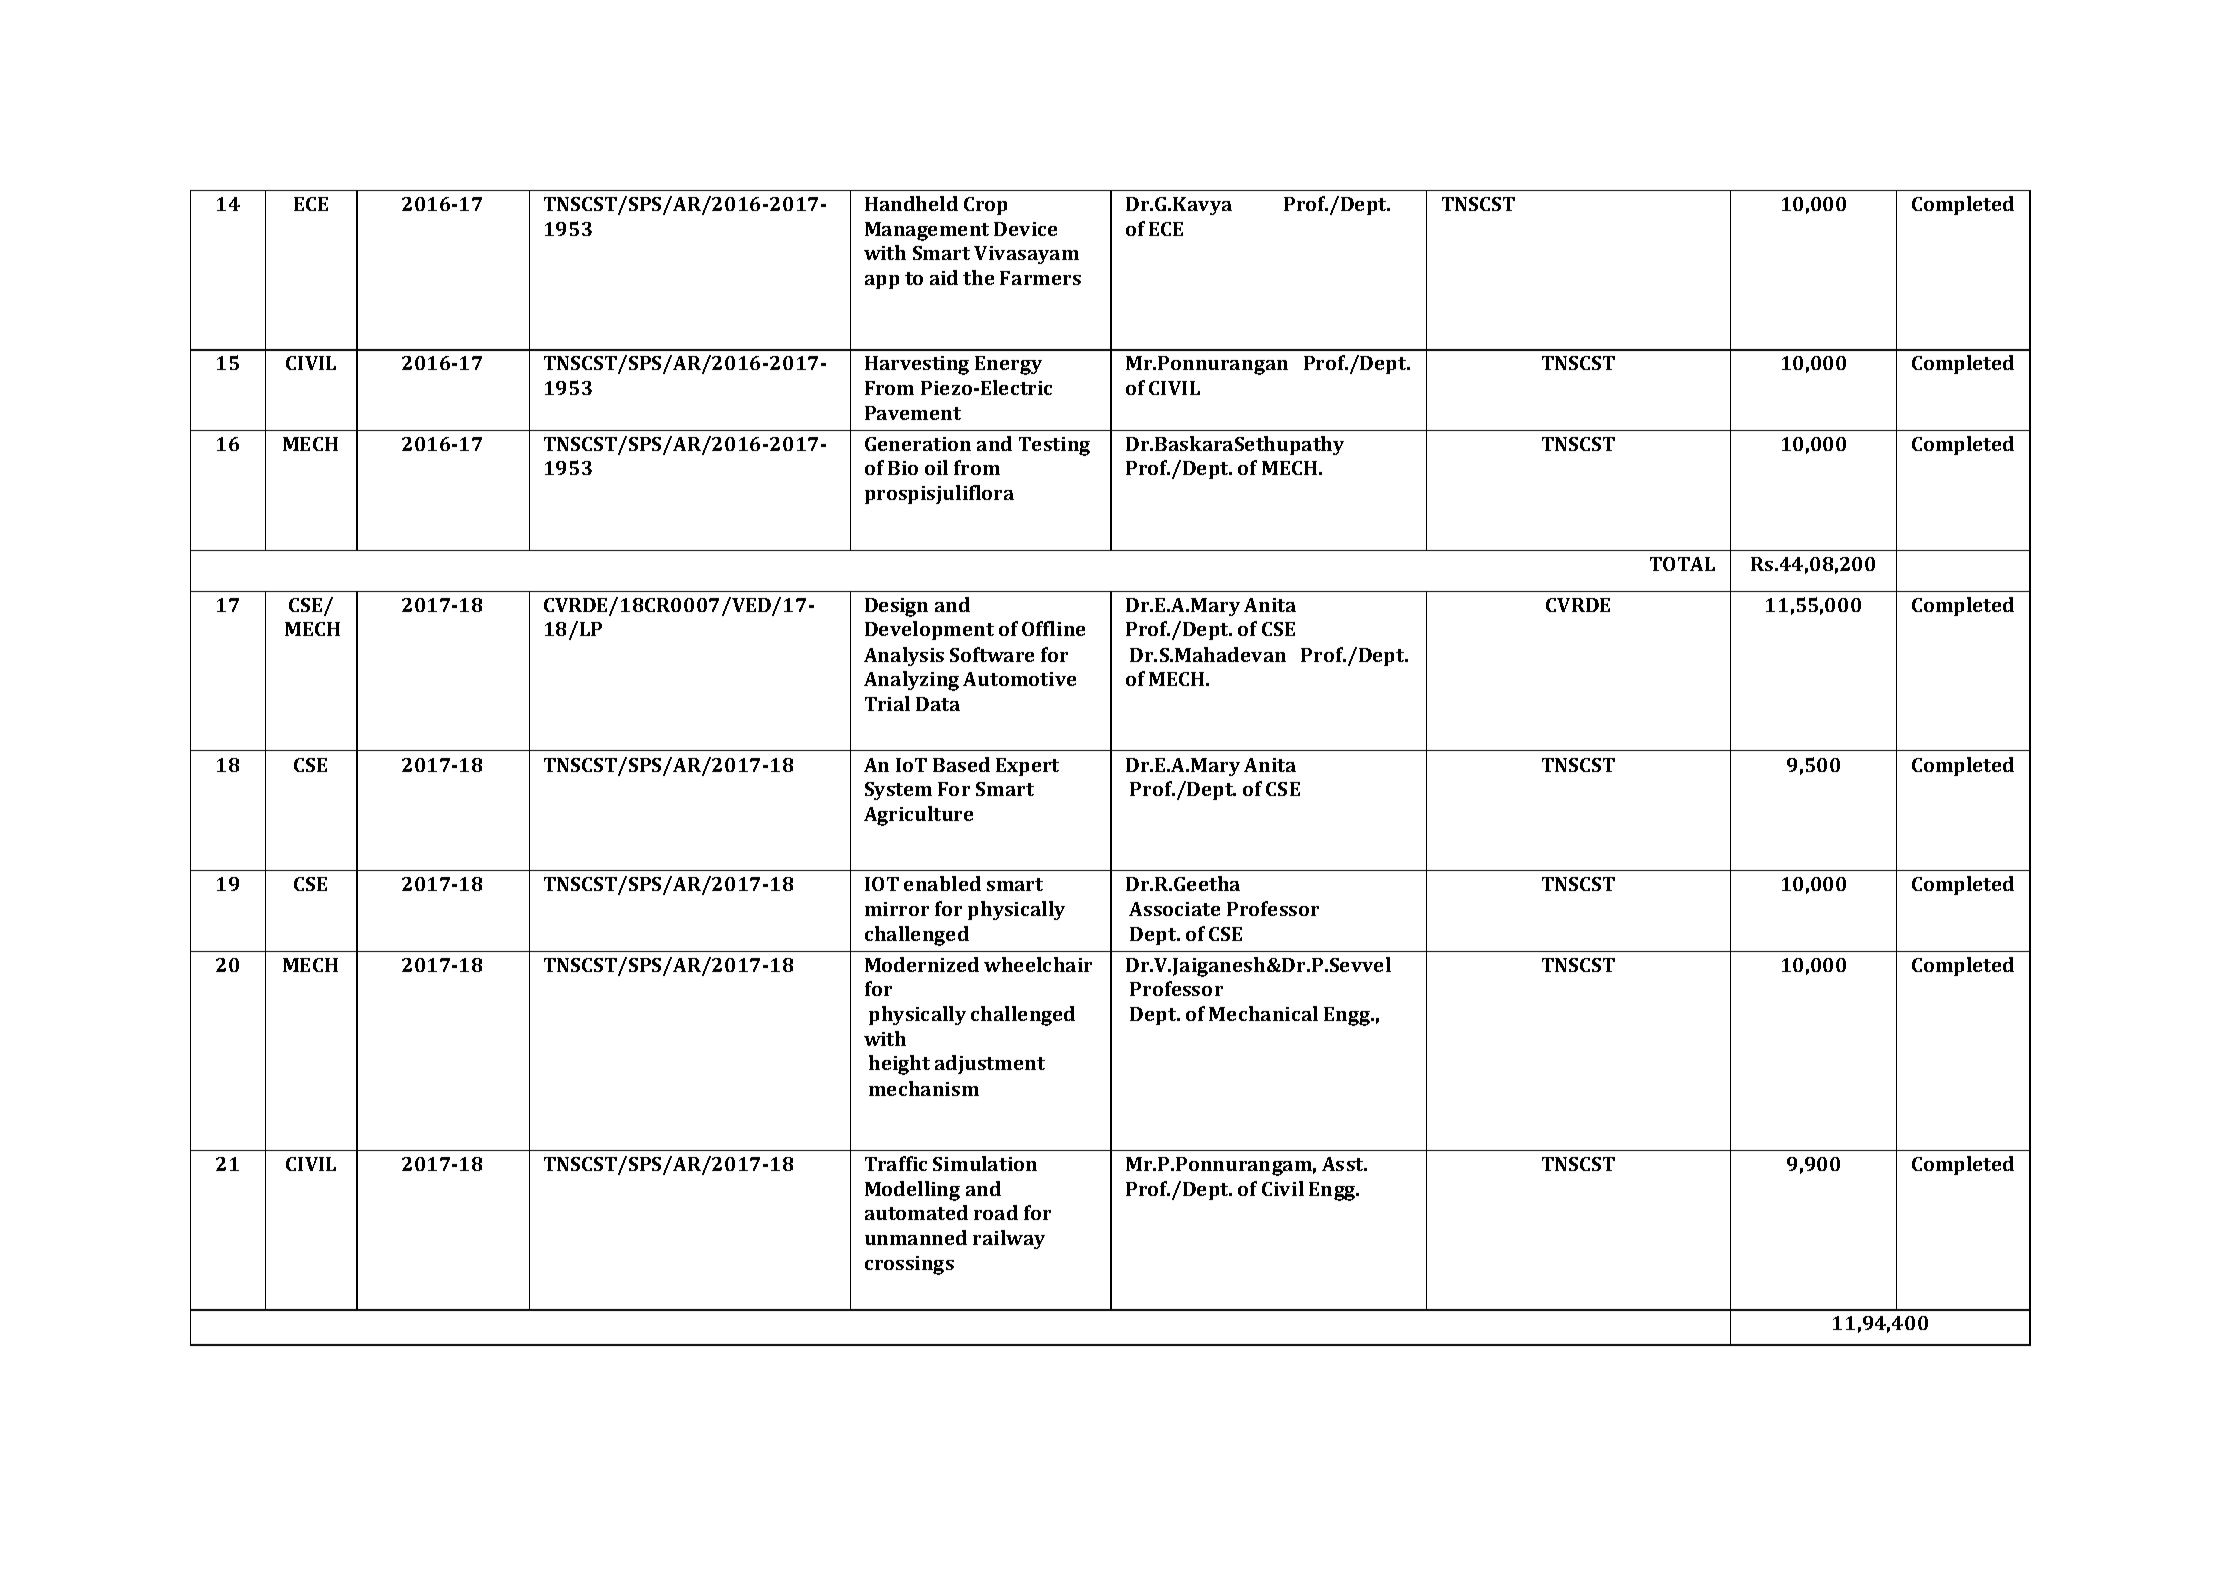 Image resolution: width=2220 pixels, height=1569 pixels. I want to click on Crop, so click(985, 206).
